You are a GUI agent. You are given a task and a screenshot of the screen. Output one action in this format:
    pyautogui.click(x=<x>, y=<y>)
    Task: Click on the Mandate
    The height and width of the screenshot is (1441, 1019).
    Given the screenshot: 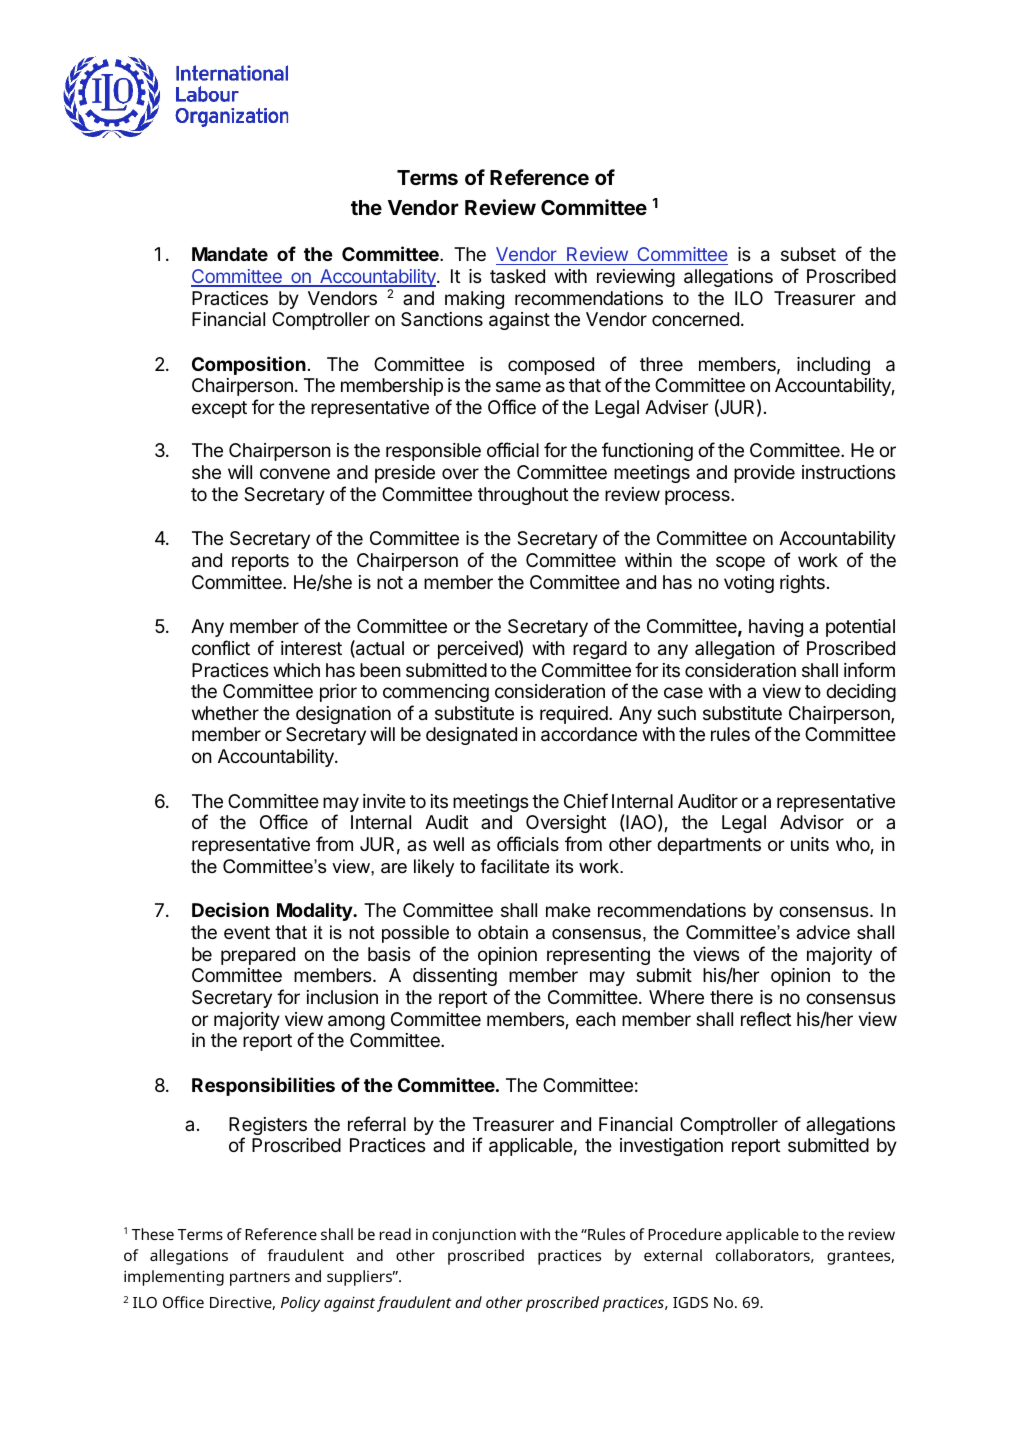 What is the action you would take?
    pyautogui.click(x=230, y=254)
